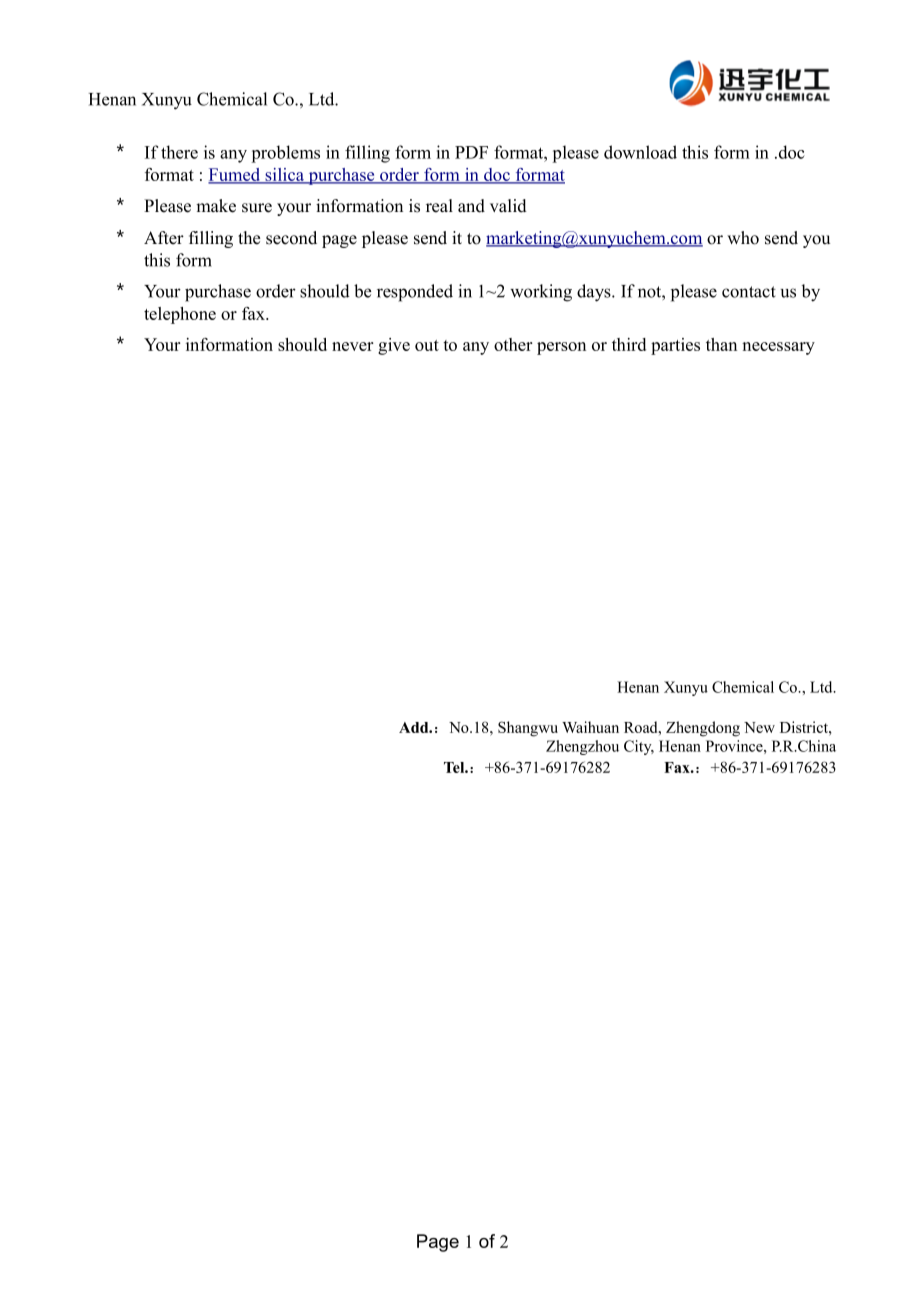  I want to click on contact, so click(749, 292).
